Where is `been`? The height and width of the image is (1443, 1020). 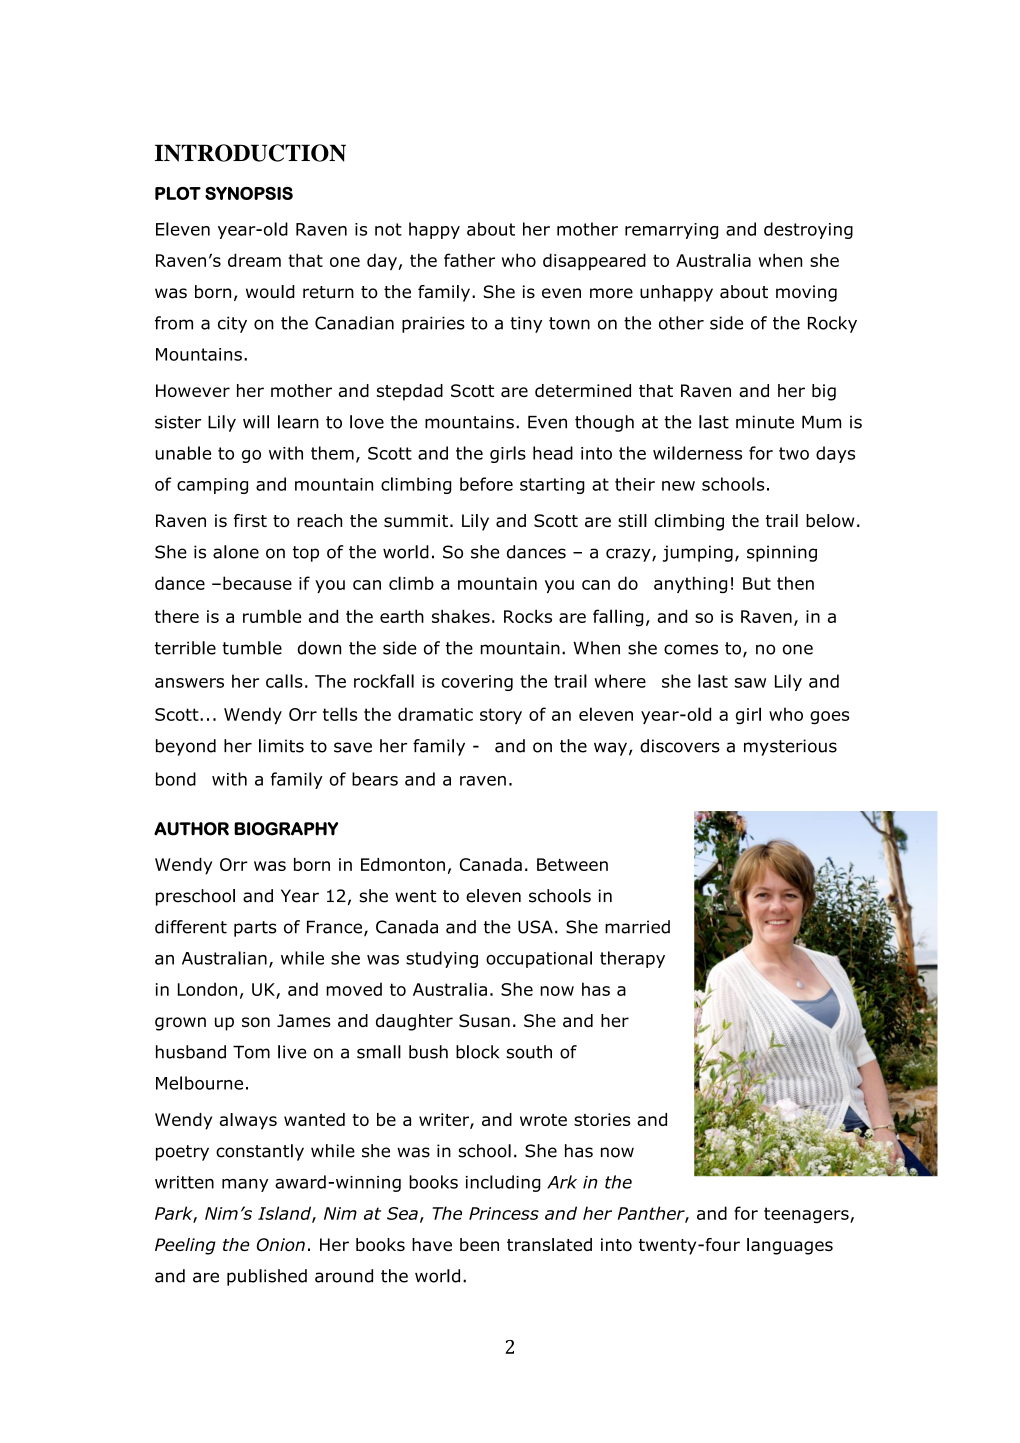
been is located at coordinates (479, 1244).
